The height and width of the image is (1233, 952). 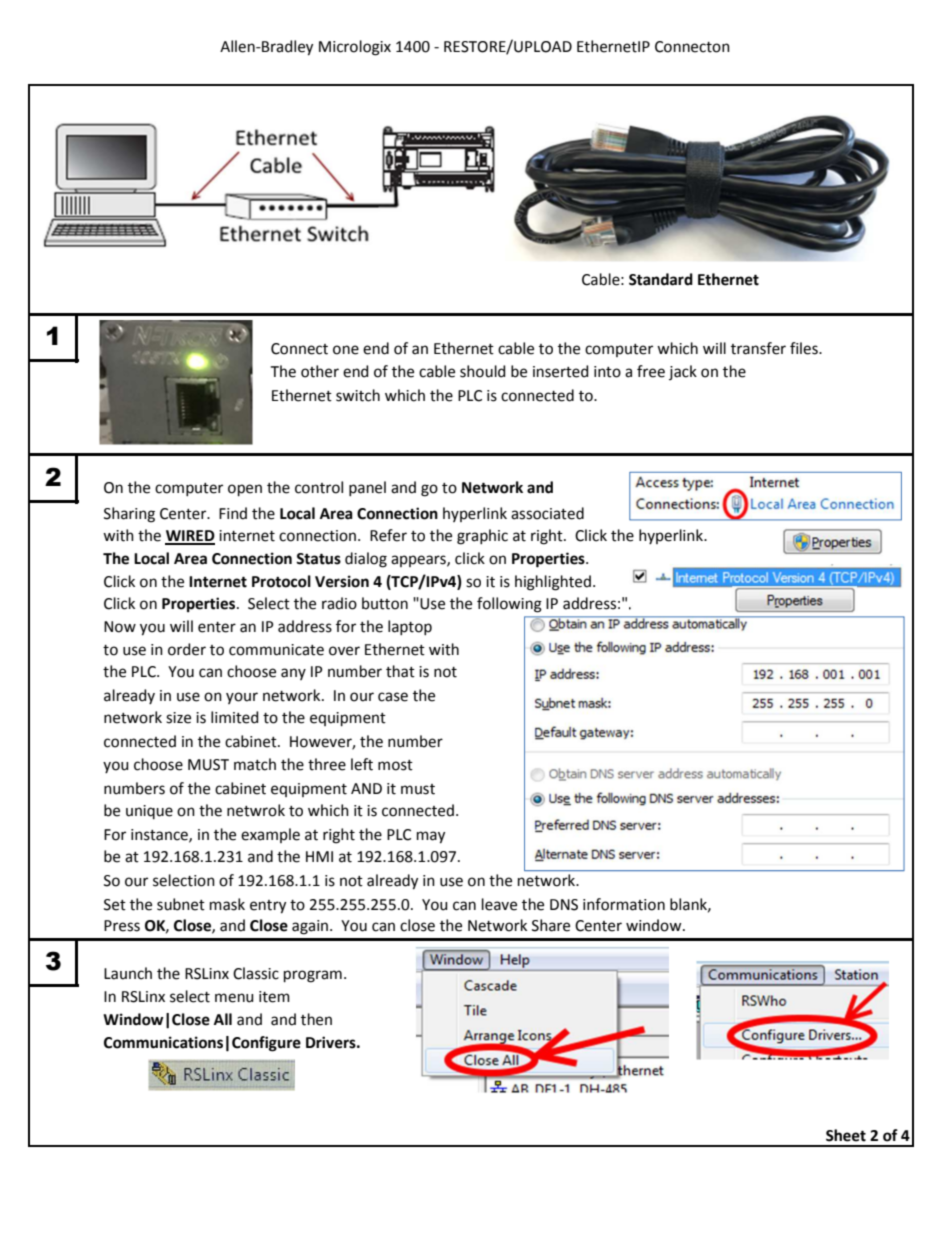 What do you see at coordinates (178, 718) in the image?
I see `size` at bounding box center [178, 718].
